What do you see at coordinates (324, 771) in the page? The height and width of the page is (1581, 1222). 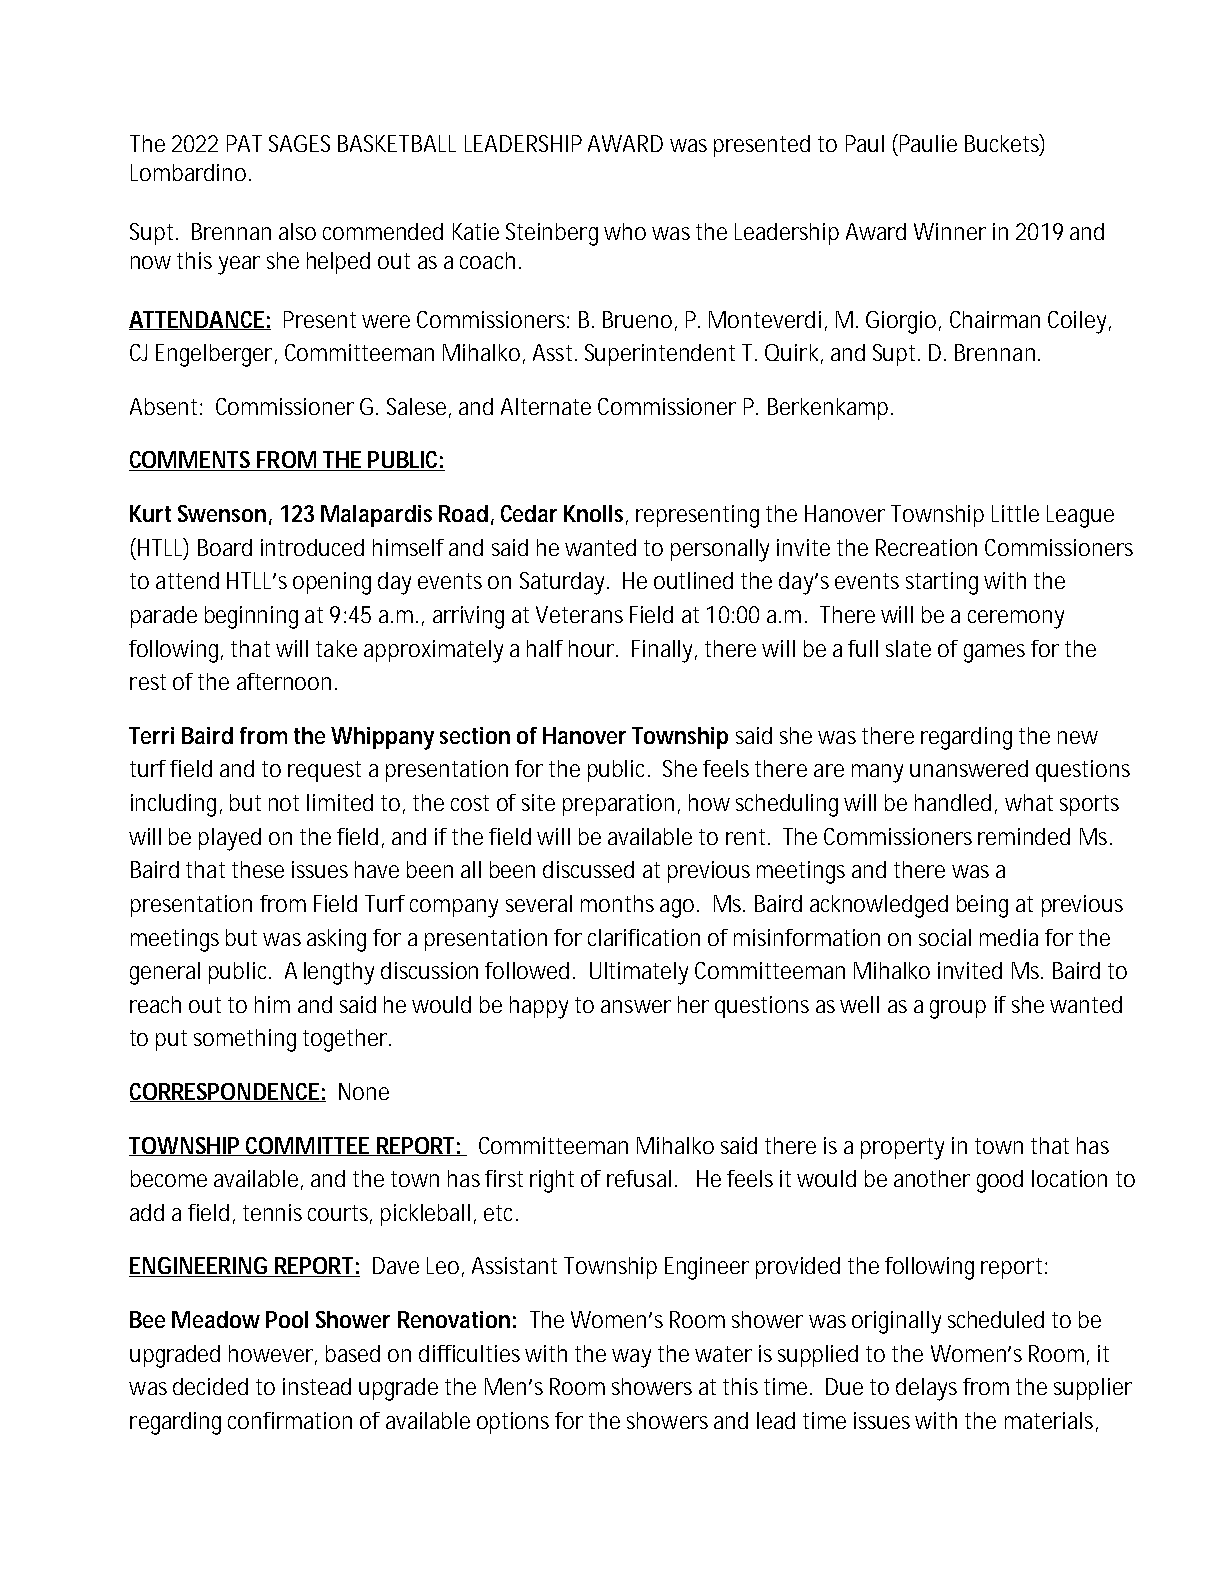 I see `request` at bounding box center [324, 771].
